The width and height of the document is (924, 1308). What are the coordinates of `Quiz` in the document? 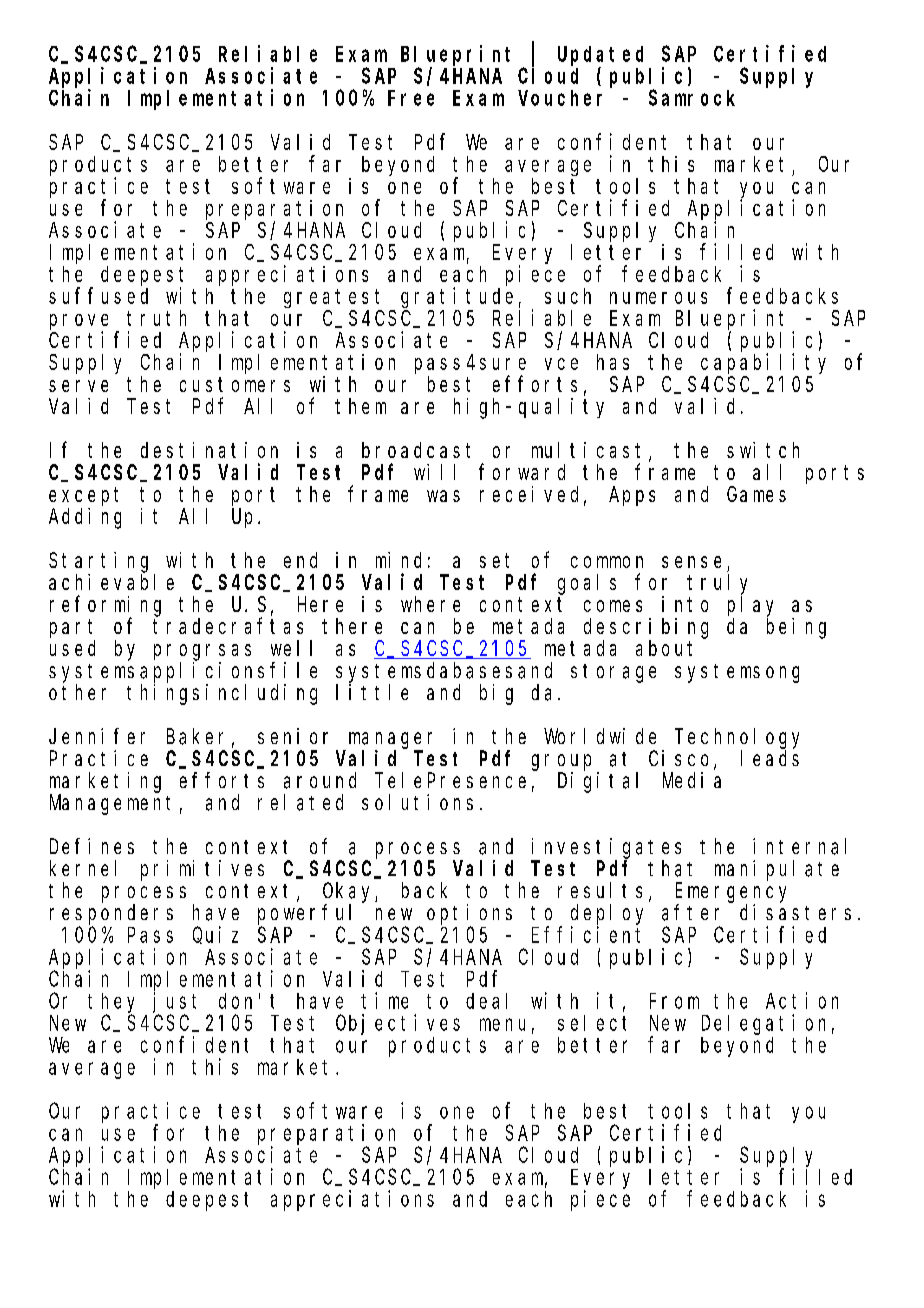 It's located at (215, 935).
